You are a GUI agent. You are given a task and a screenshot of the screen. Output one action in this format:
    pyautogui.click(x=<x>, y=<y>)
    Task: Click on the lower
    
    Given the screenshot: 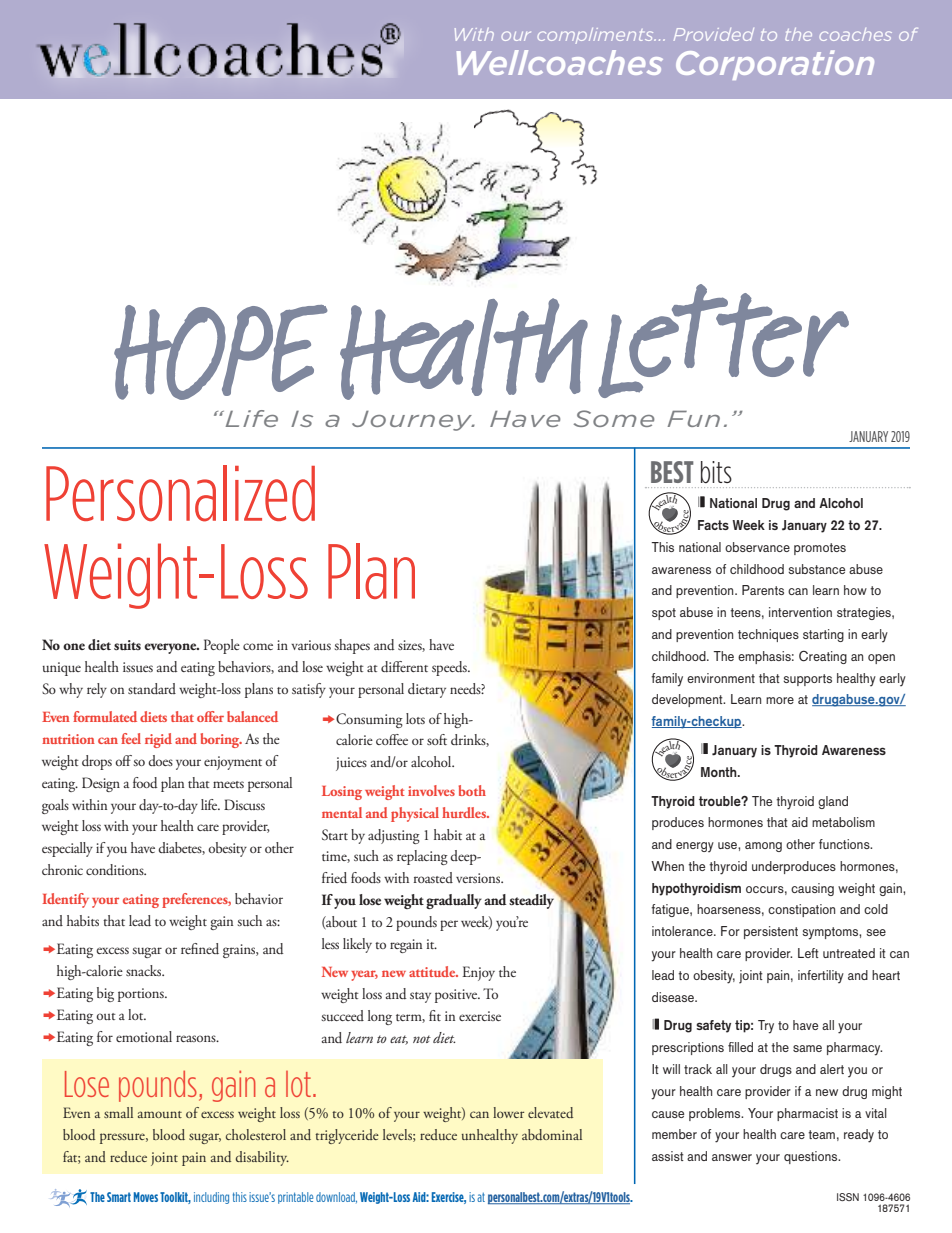 What is the action you would take?
    pyautogui.click(x=508, y=1112)
